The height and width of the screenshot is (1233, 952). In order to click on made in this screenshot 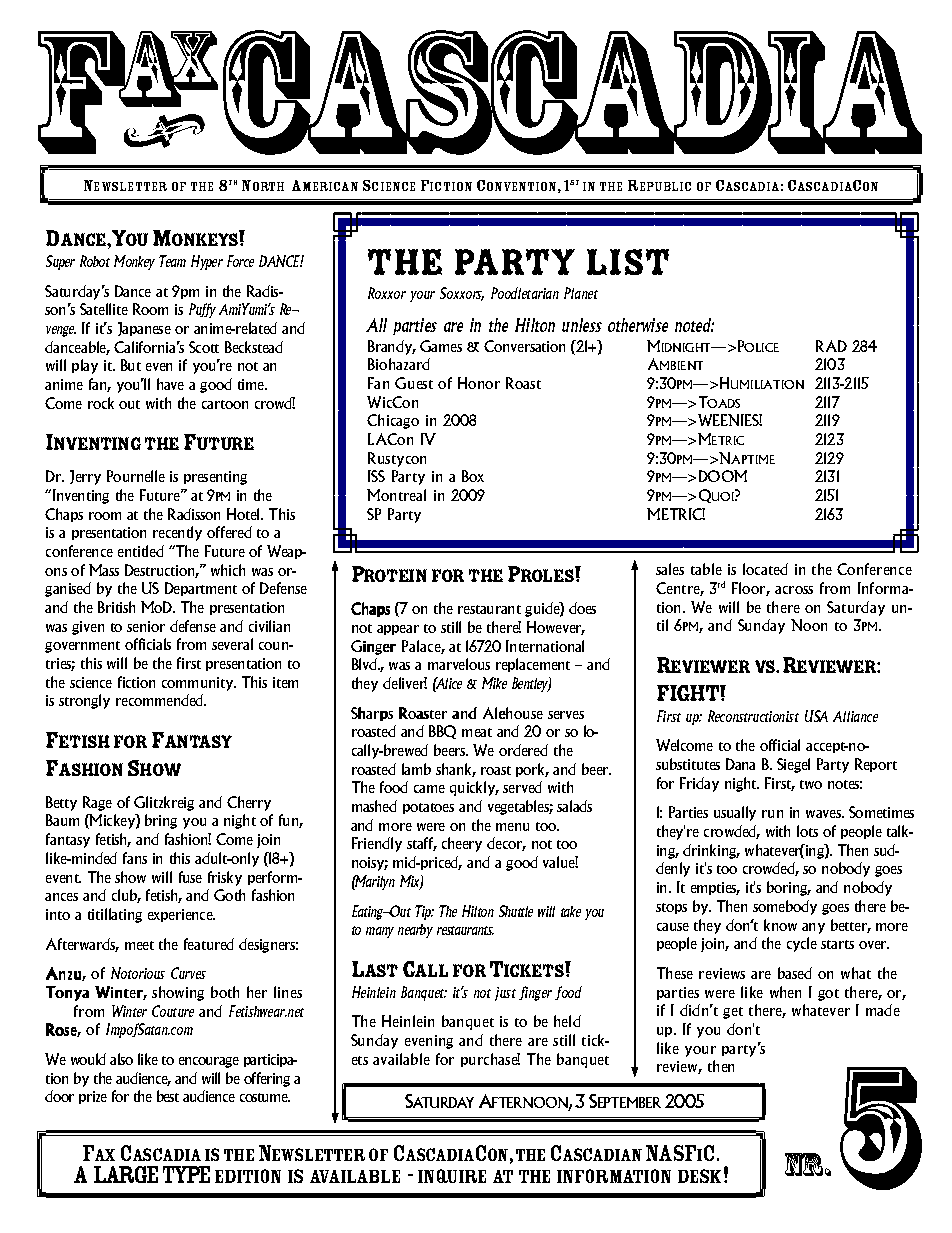, I will do `click(883, 1010)`.
